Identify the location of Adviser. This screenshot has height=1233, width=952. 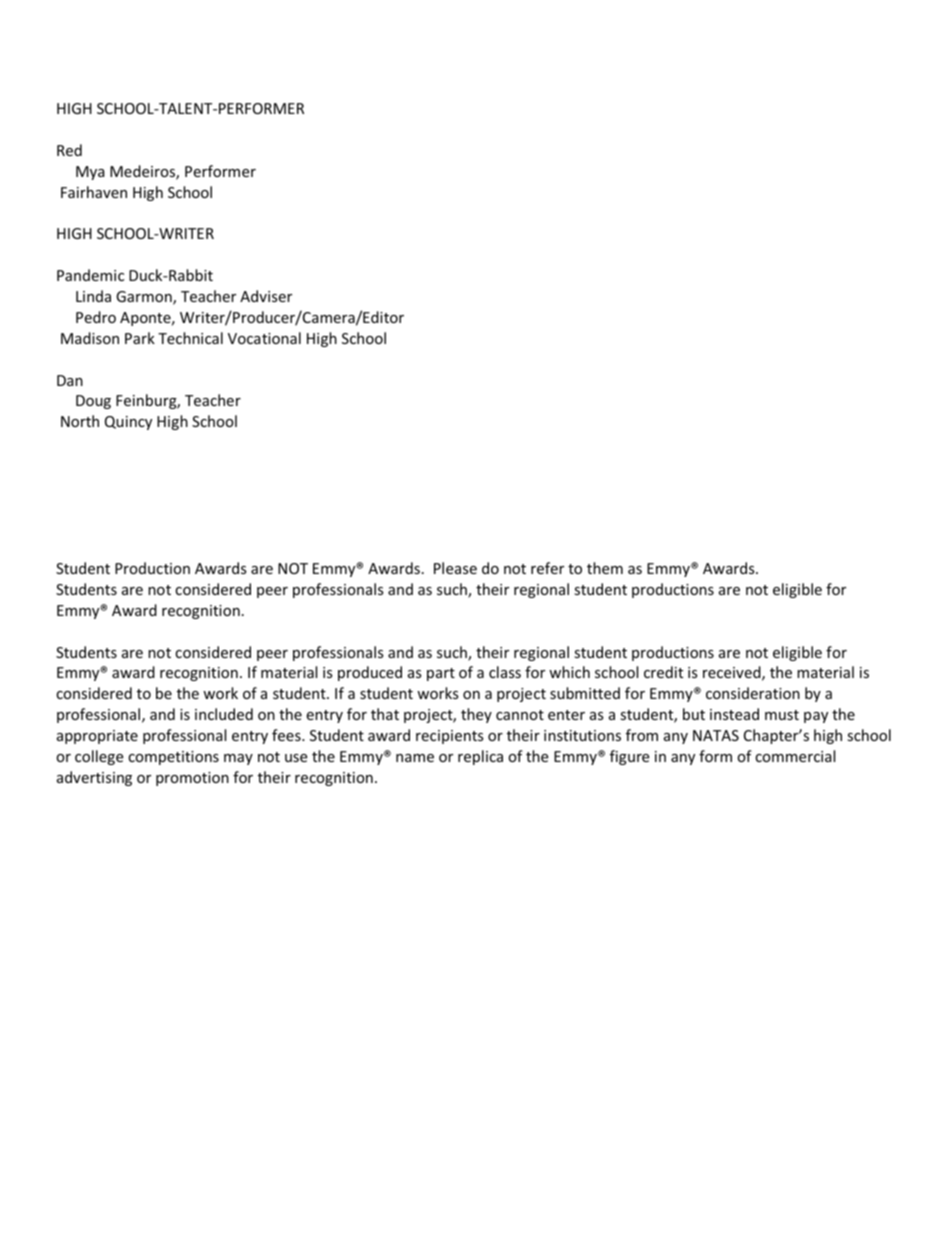
(266, 296).
